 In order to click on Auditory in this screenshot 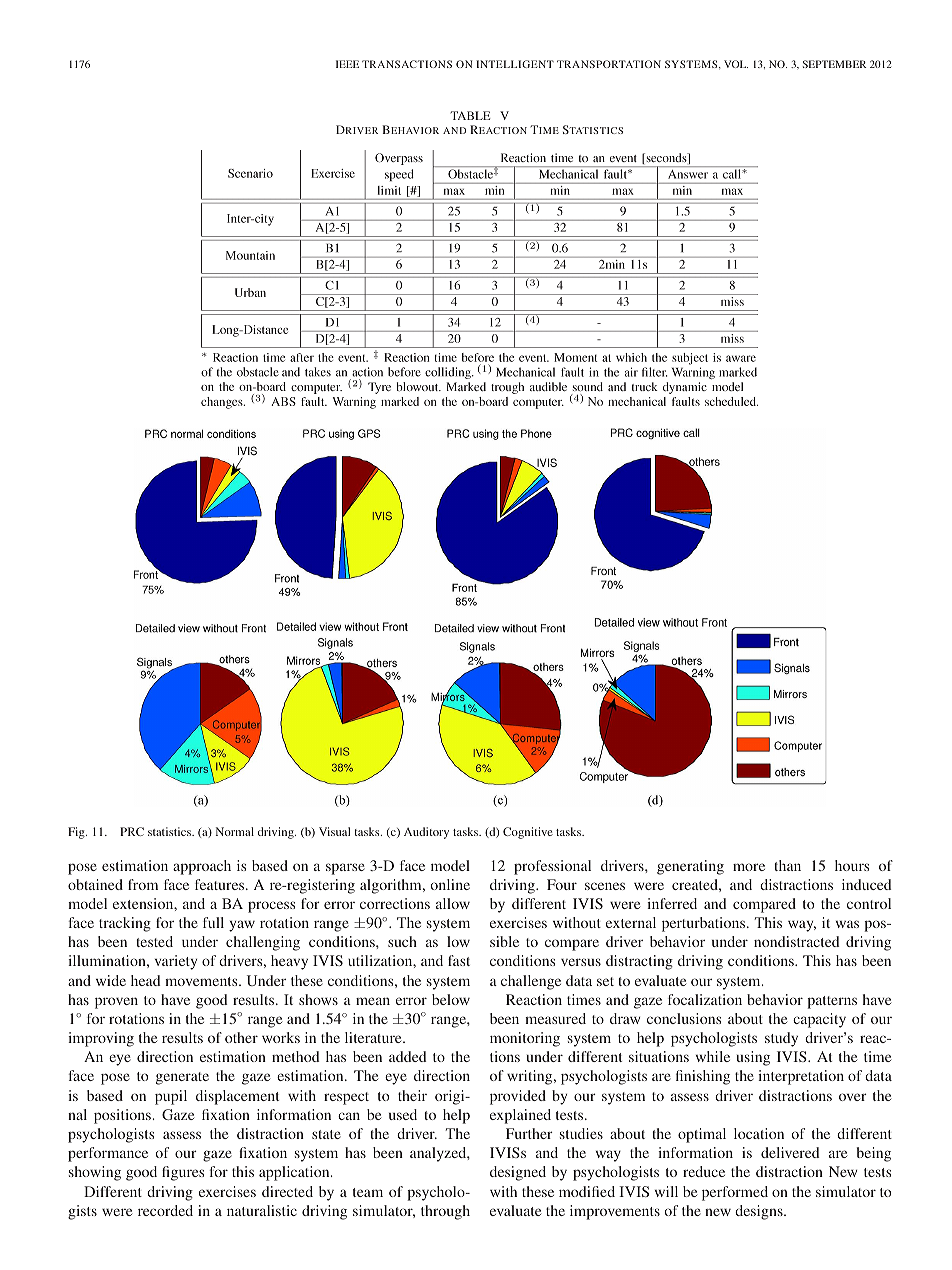, I will do `click(426, 833)`.
